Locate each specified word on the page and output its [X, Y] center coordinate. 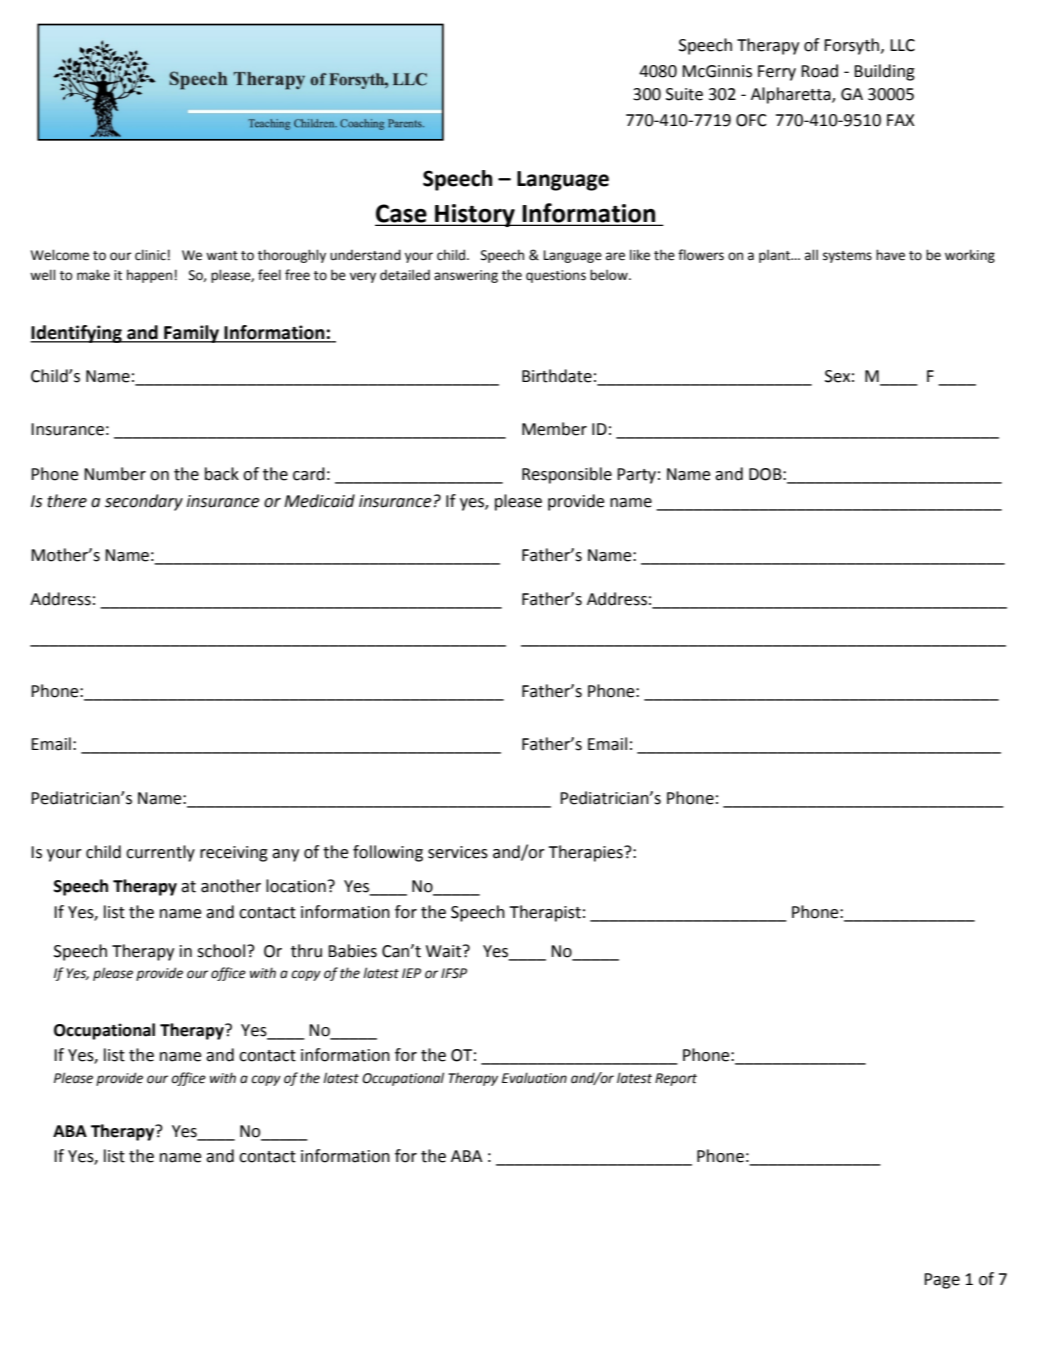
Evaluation [534, 1078]
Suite [684, 94]
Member [554, 429]
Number [115, 474]
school [221, 951]
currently [160, 853]
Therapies [587, 853]
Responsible [567, 475]
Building [884, 72]
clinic [150, 255]
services [458, 852]
